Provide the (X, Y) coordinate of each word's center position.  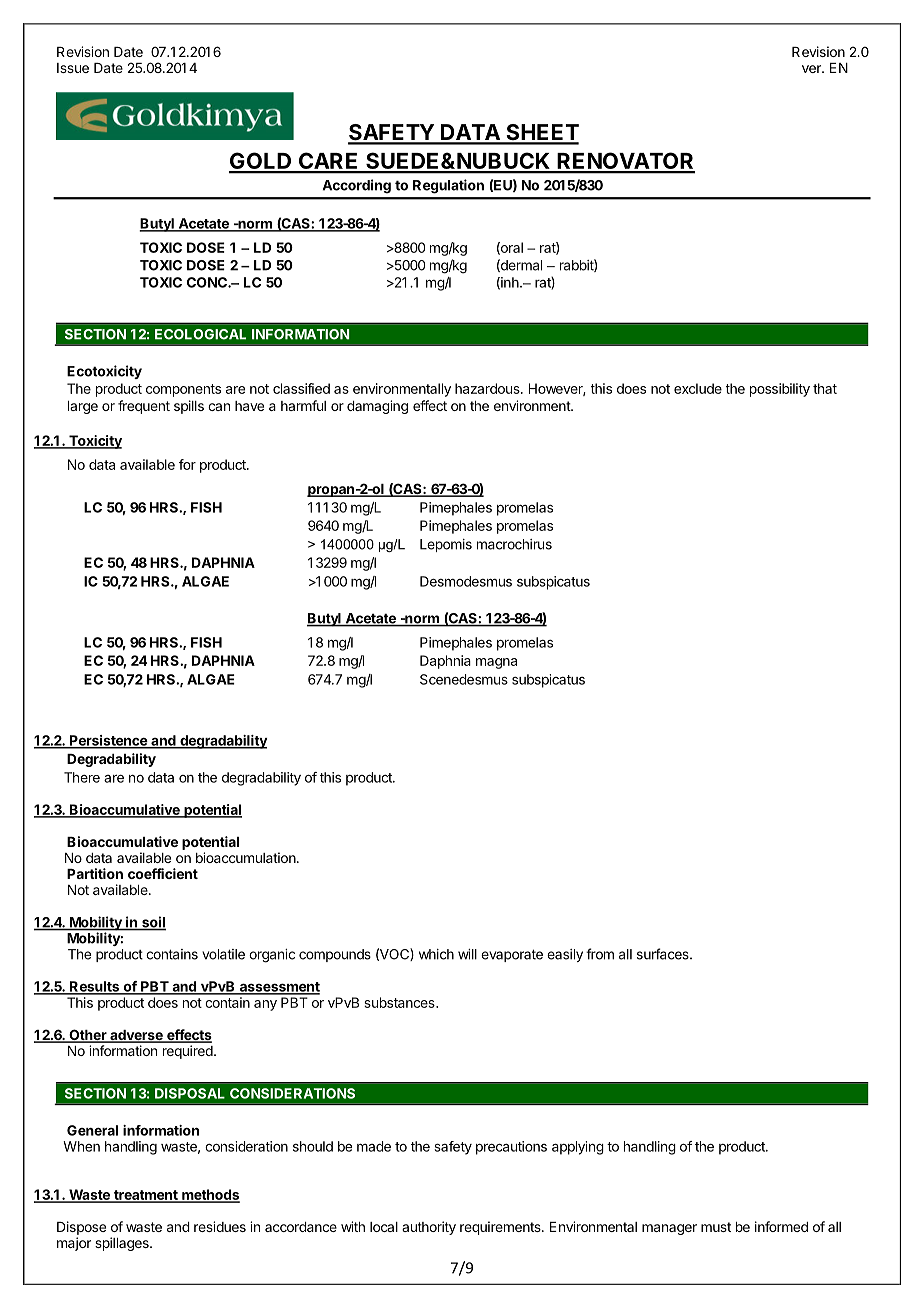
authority (429, 1228)
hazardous (488, 388)
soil (153, 923)
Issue (73, 68)
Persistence (108, 741)
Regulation (448, 186)
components (183, 390)
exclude (698, 388)
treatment (146, 1196)
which (436, 954)
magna (496, 663)
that (825, 388)
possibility (780, 390)
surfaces (664, 954)
